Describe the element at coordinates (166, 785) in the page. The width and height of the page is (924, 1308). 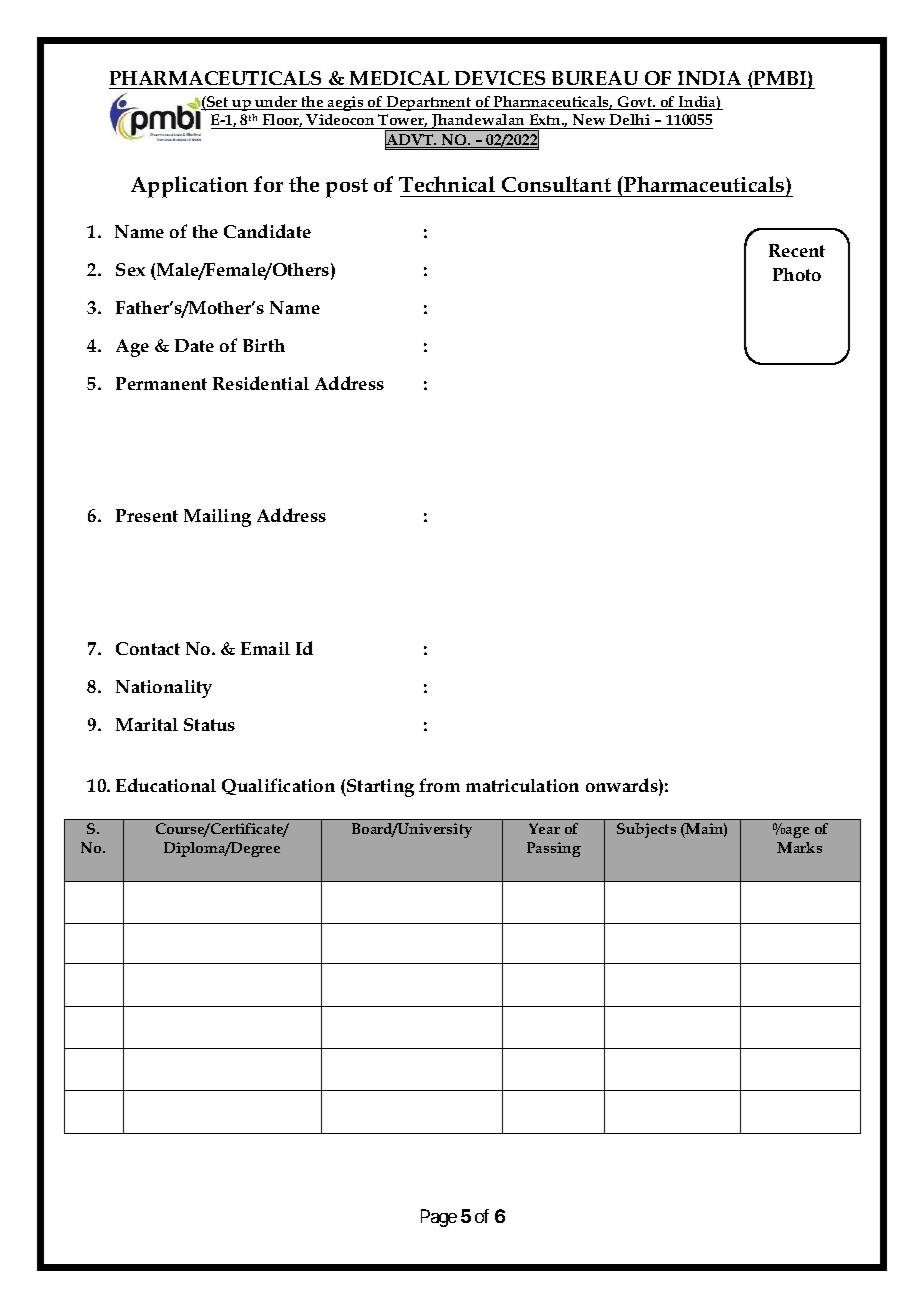
I see `Educational` at that location.
